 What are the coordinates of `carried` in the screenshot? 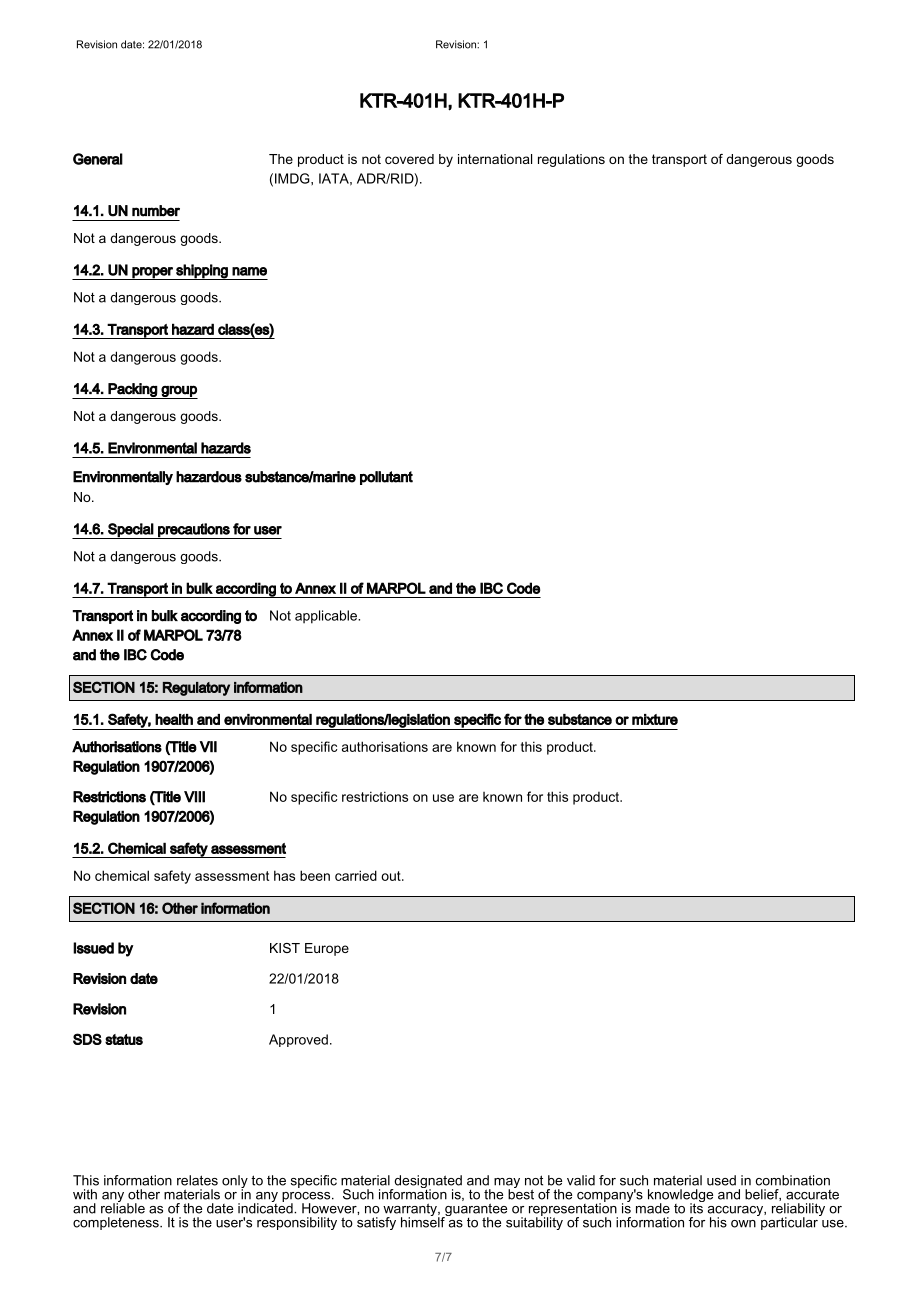 It's located at (356, 875).
